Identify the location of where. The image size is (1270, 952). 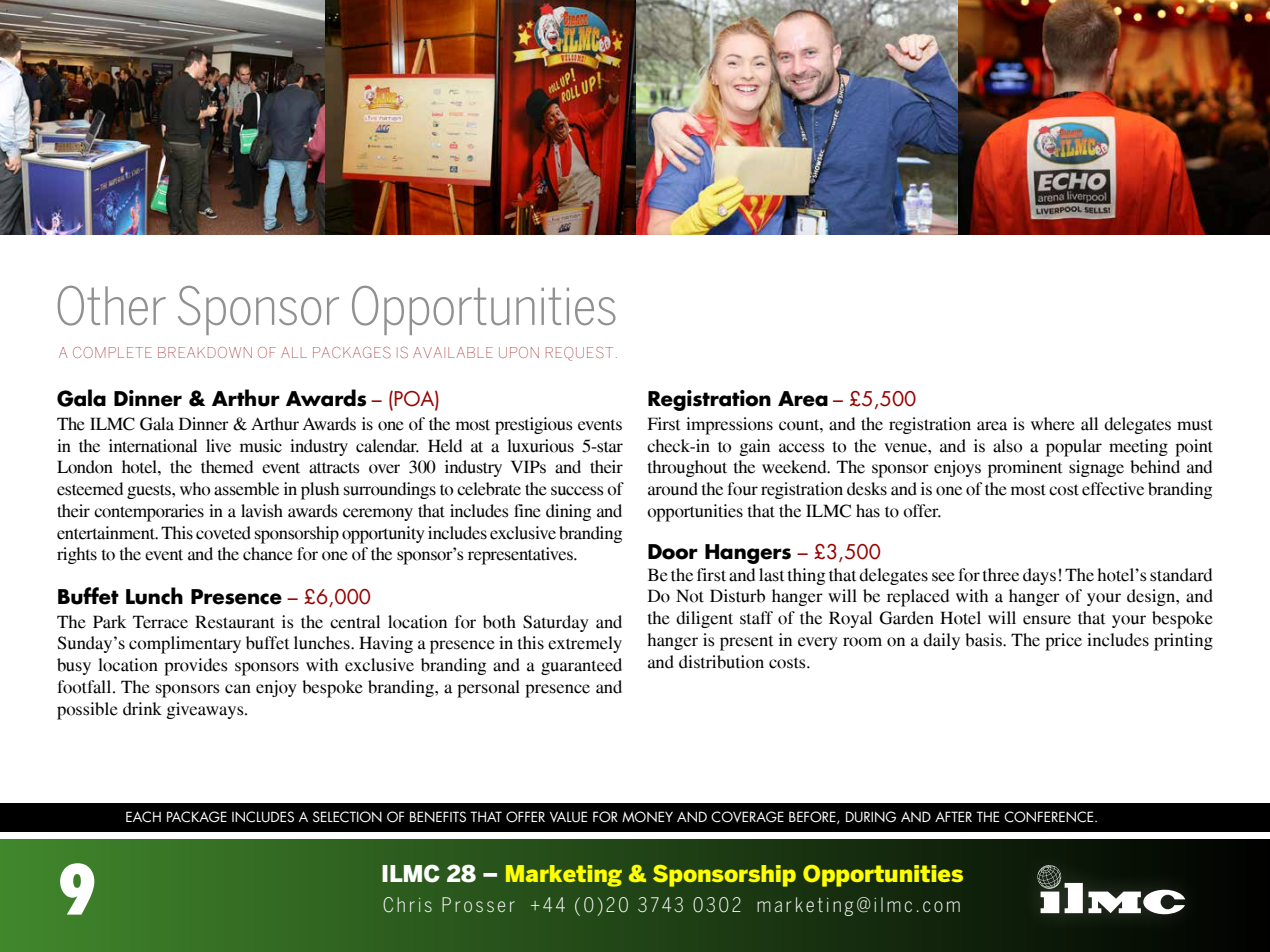
(1053, 424).
